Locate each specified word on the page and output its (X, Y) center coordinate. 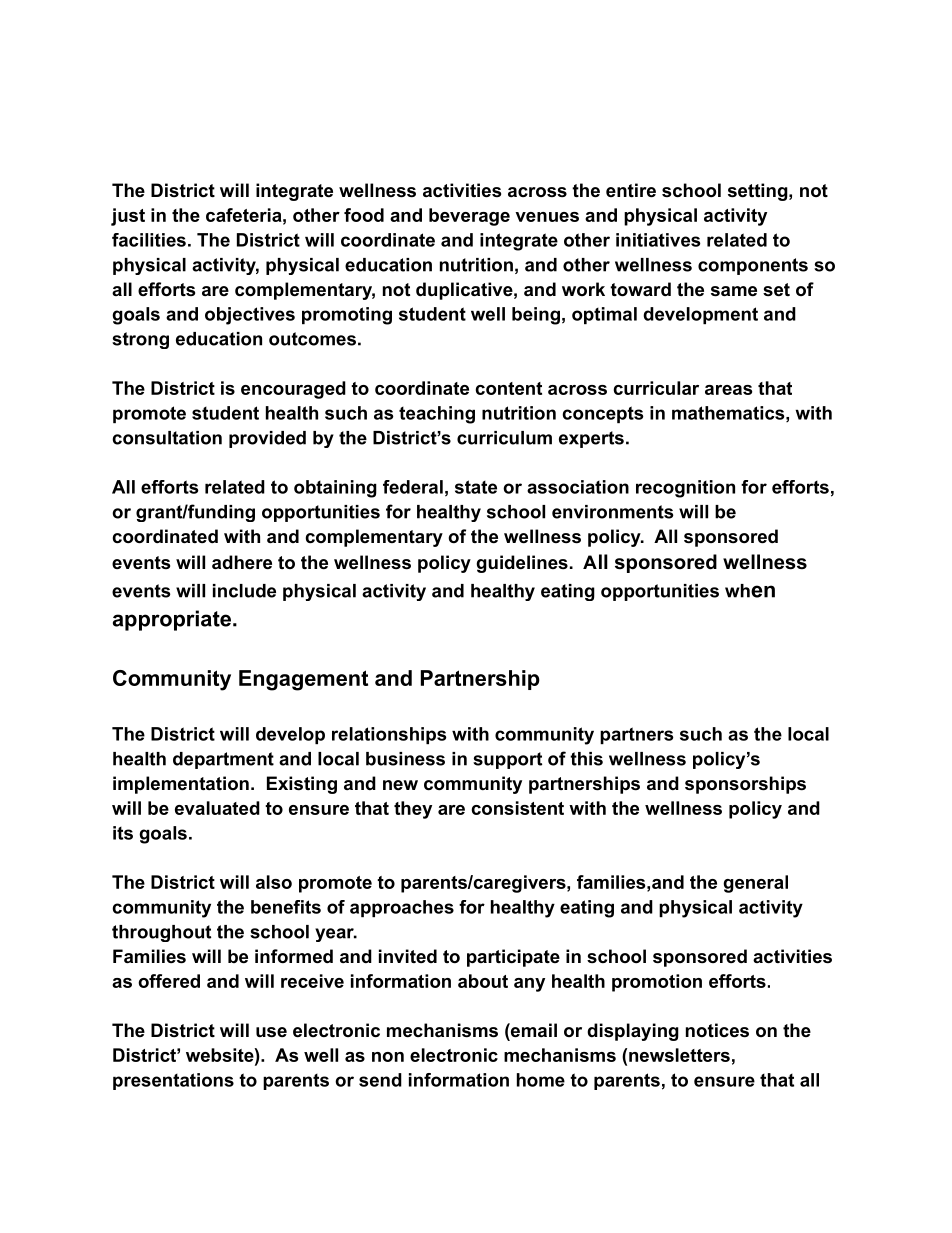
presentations (173, 1081)
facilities (149, 240)
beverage (469, 217)
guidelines (522, 564)
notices (717, 1030)
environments (613, 512)
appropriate (172, 620)
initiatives (658, 240)
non (388, 1057)
